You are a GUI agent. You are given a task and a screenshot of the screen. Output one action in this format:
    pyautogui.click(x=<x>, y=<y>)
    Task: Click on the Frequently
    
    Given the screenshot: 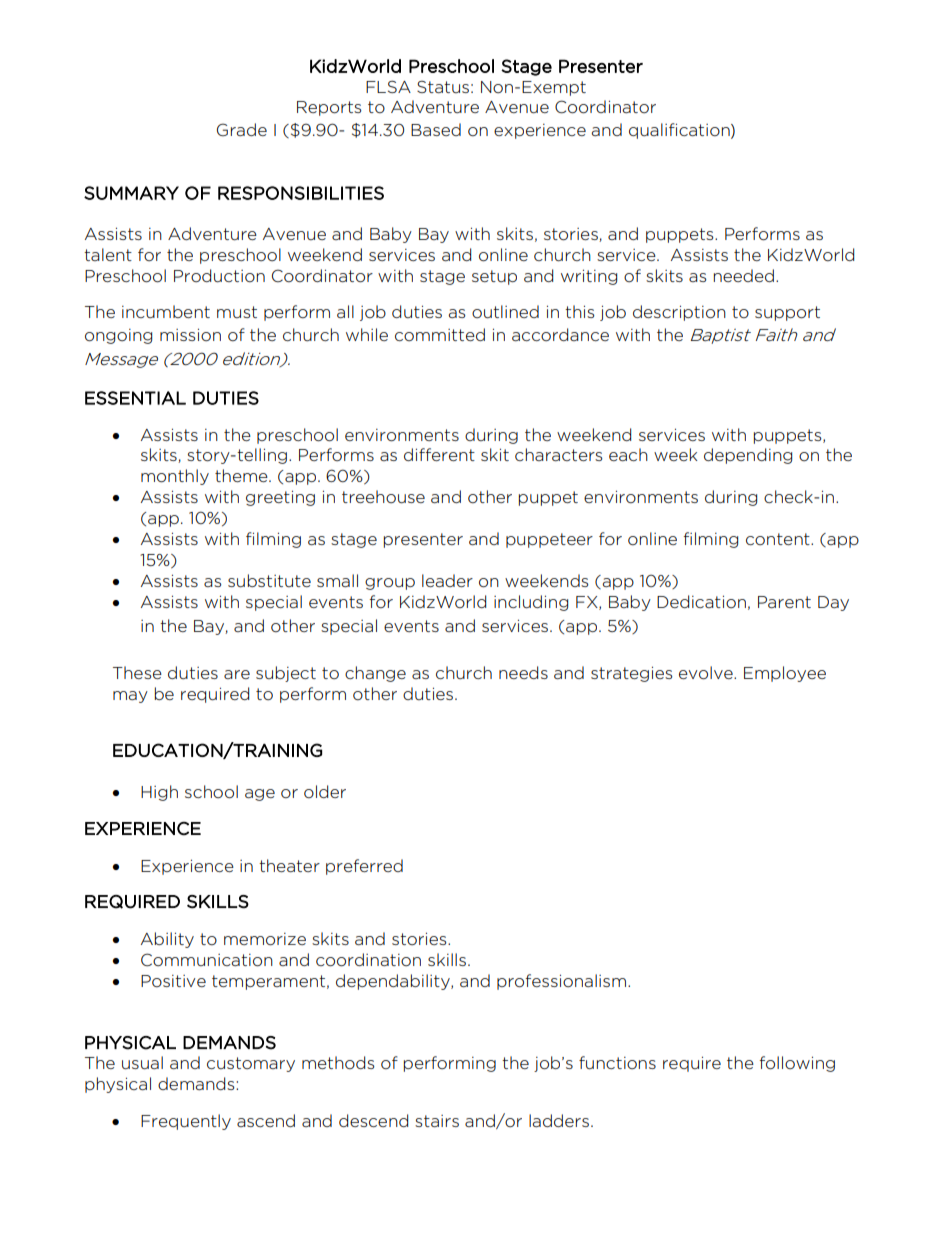 What is the action you would take?
    pyautogui.click(x=186, y=1122)
